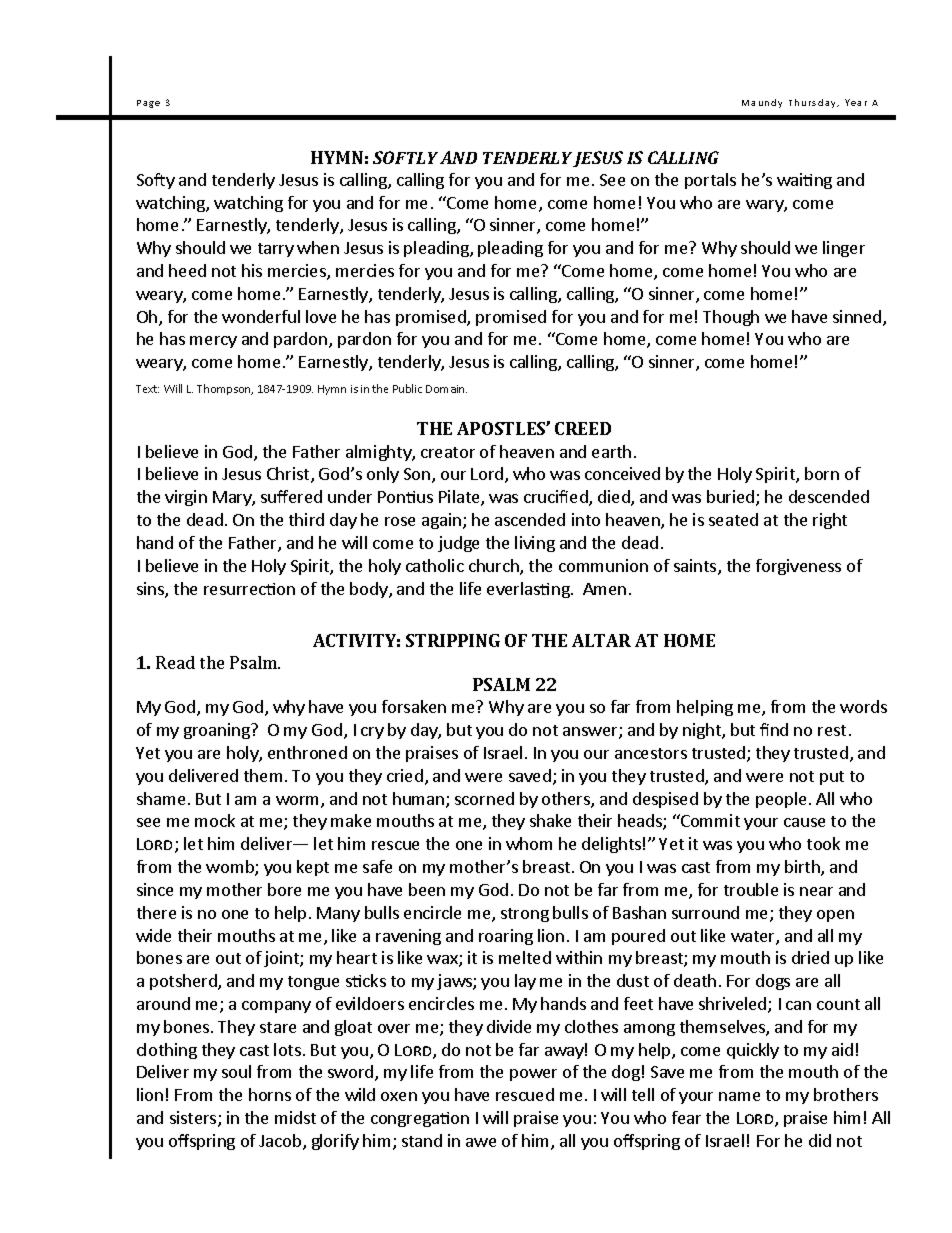 This screenshot has height=1233, width=952. What do you see at coordinates (481, 1142) in the screenshot?
I see `awe` at bounding box center [481, 1142].
